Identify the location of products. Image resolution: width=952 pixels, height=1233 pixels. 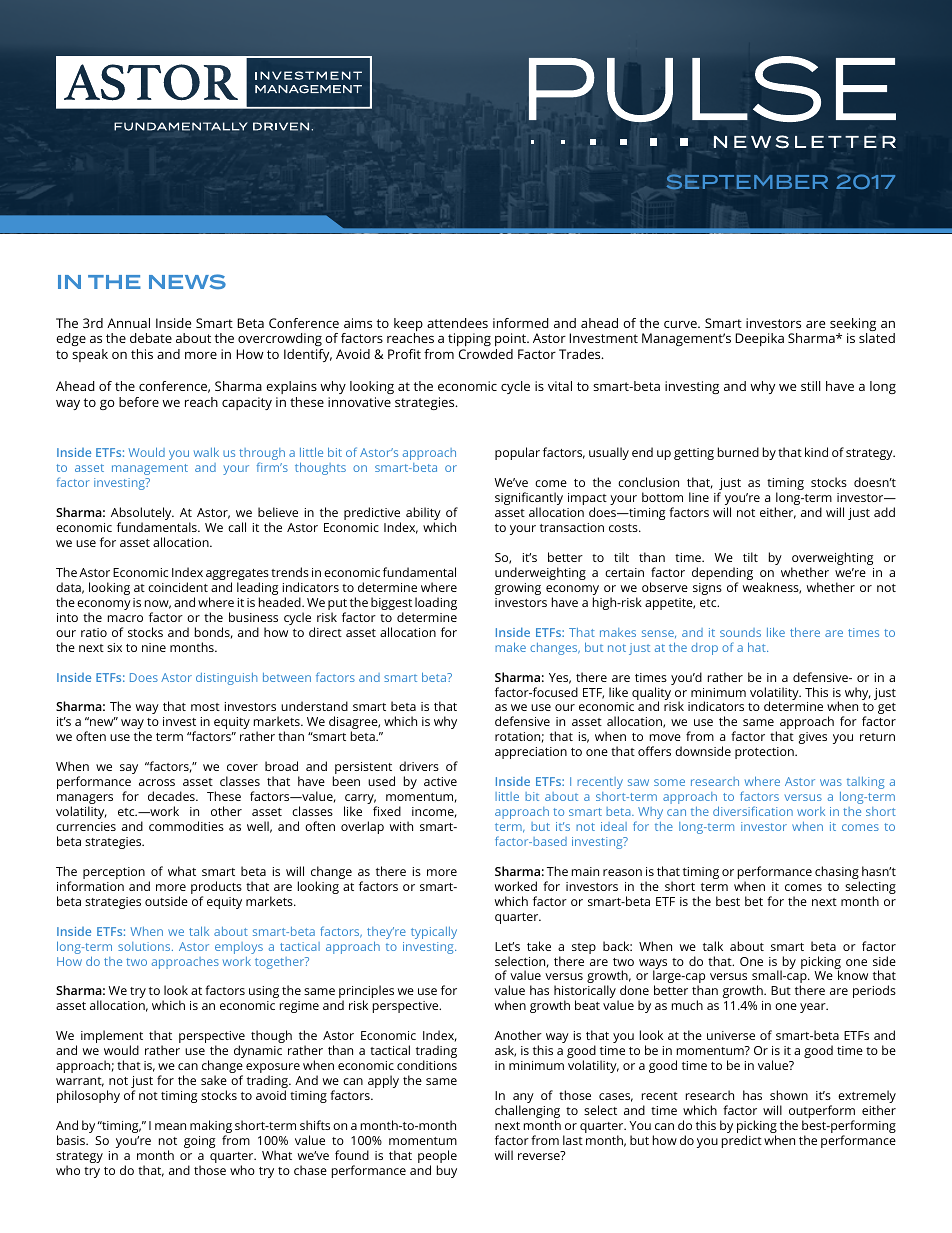
(216, 889).
